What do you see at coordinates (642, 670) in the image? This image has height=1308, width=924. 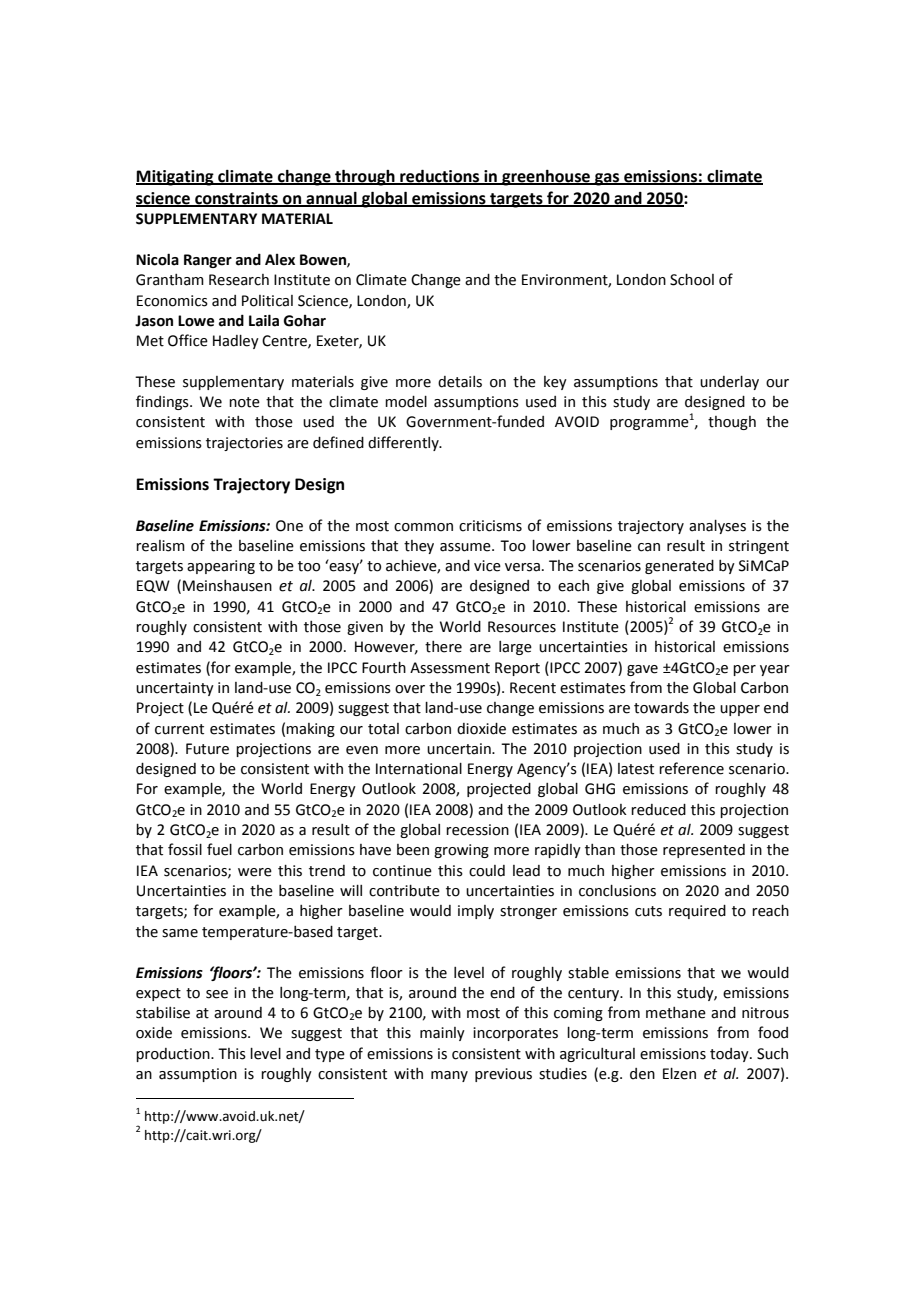 I see `gave` at bounding box center [642, 670].
